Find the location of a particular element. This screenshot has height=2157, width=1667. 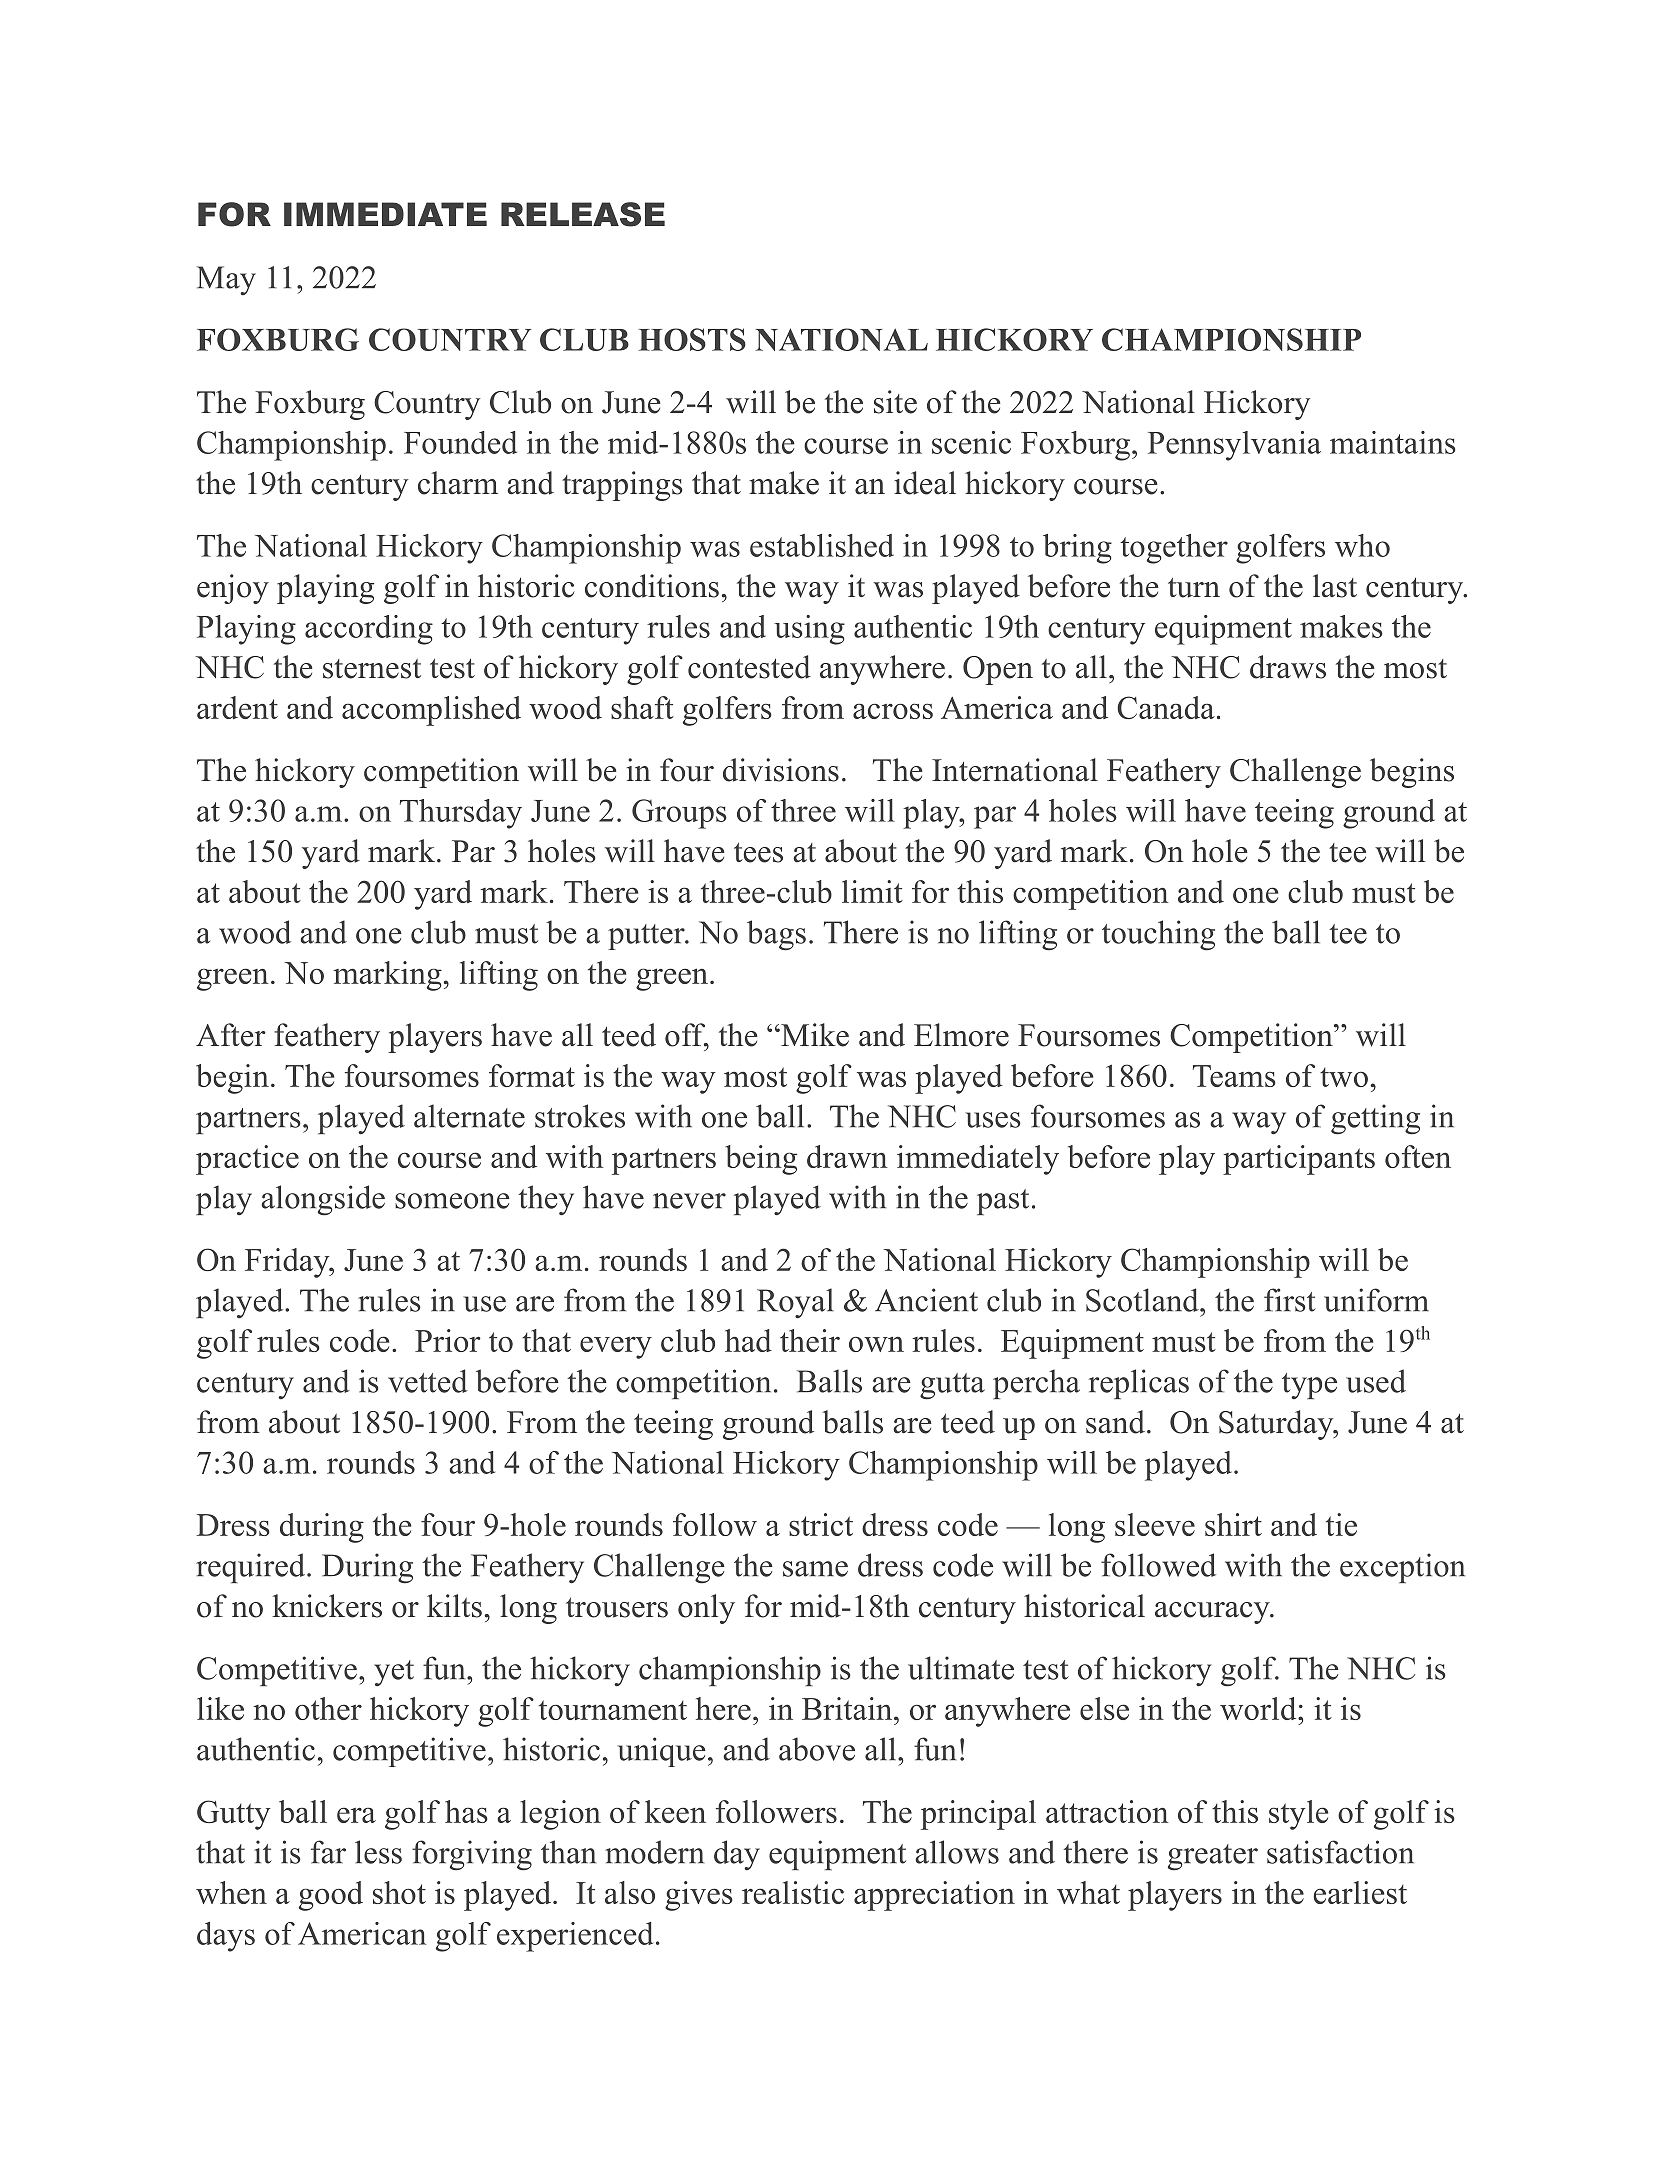

good is located at coordinates (331, 1896).
